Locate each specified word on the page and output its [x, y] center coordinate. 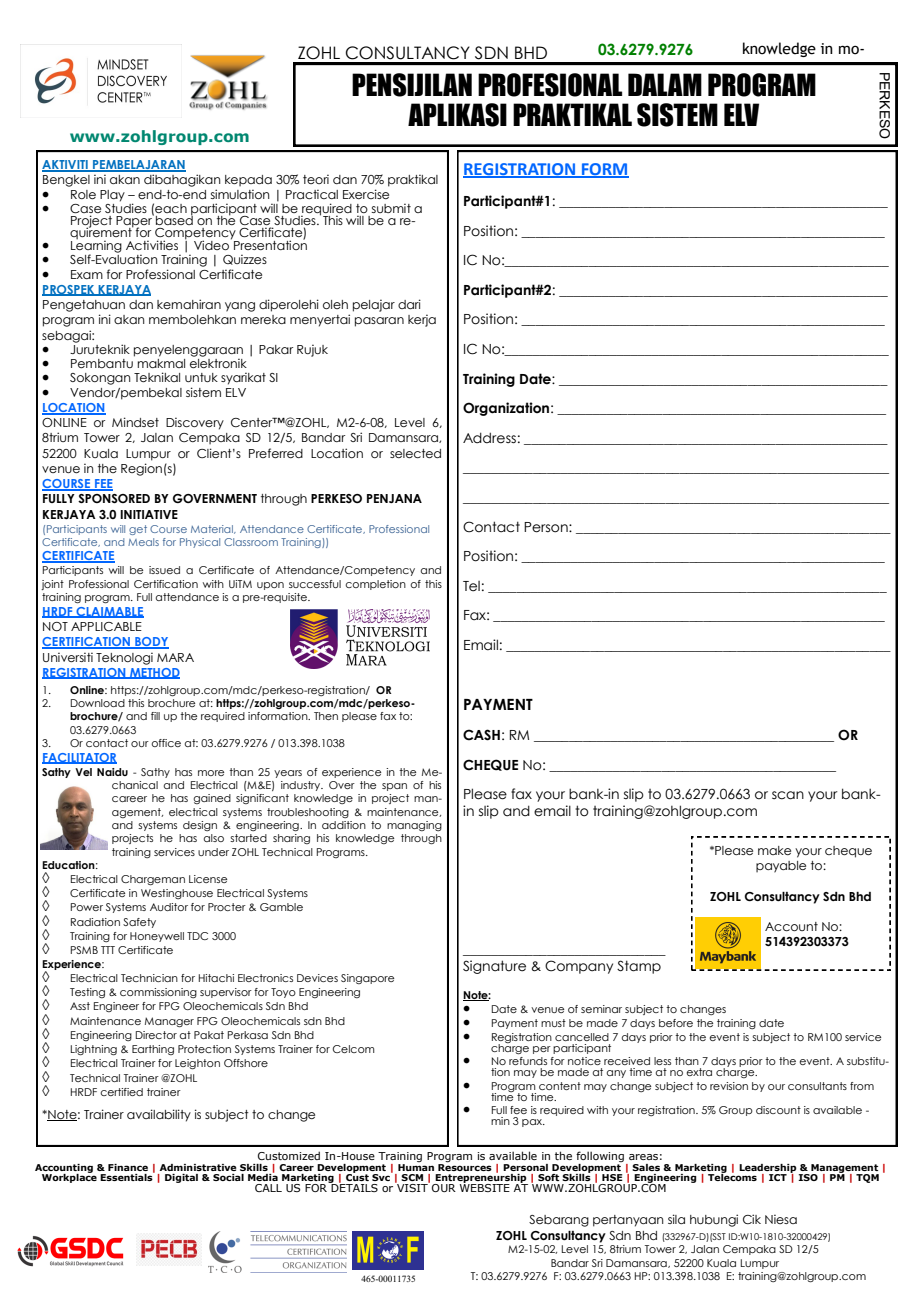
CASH [481, 735]
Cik [752, 1219]
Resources [465, 1166]
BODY [151, 643]
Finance [128, 1167]
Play [112, 196]
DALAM [665, 84]
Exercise [366, 194]
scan [788, 795]
